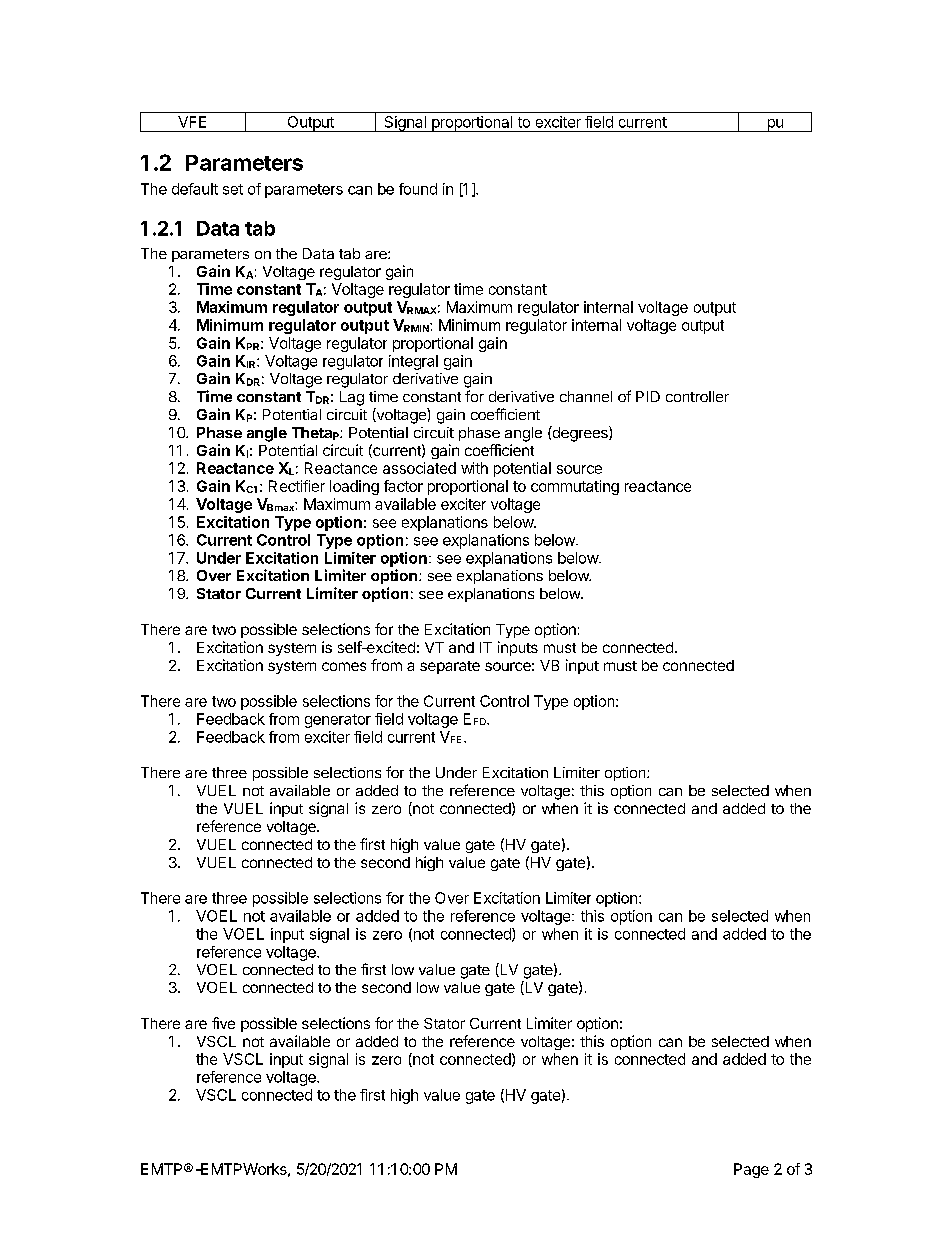 The height and width of the screenshot is (1233, 952). What do you see at coordinates (233, 189) in the screenshot?
I see `set` at bounding box center [233, 189].
